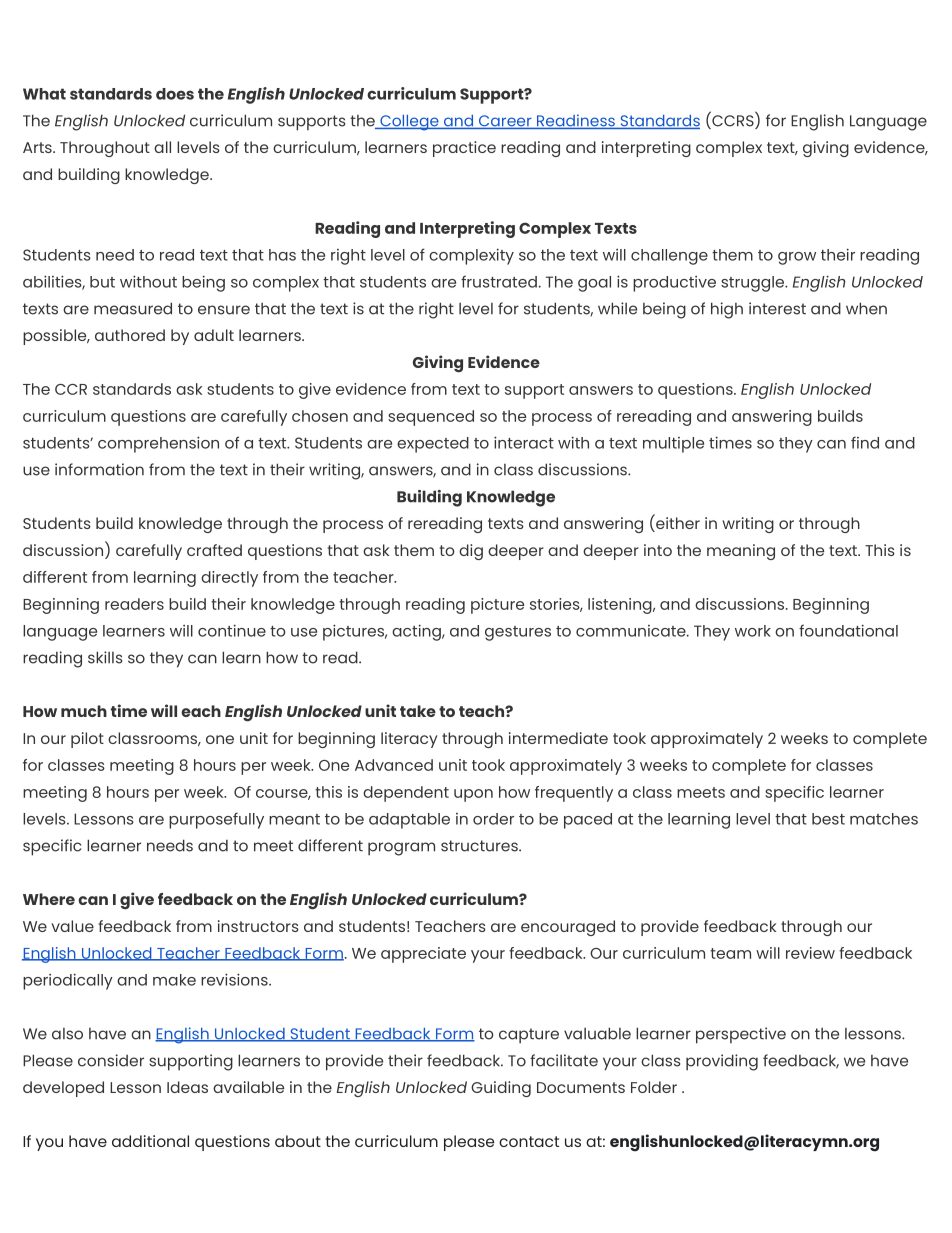 The width and height of the page is (952, 1233). I want to click on grow, so click(797, 258).
